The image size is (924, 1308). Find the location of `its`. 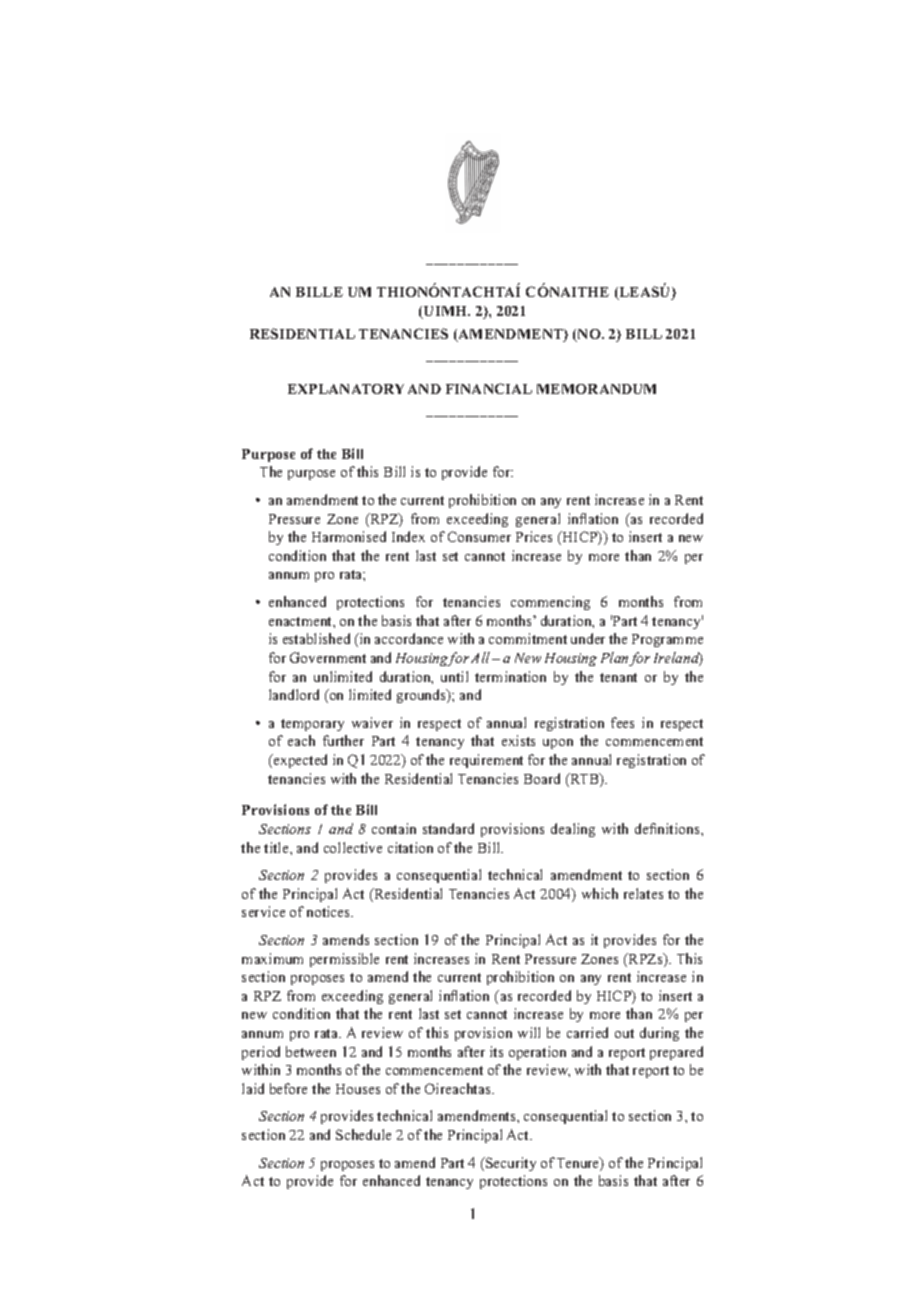

its is located at coordinates (496, 1051).
